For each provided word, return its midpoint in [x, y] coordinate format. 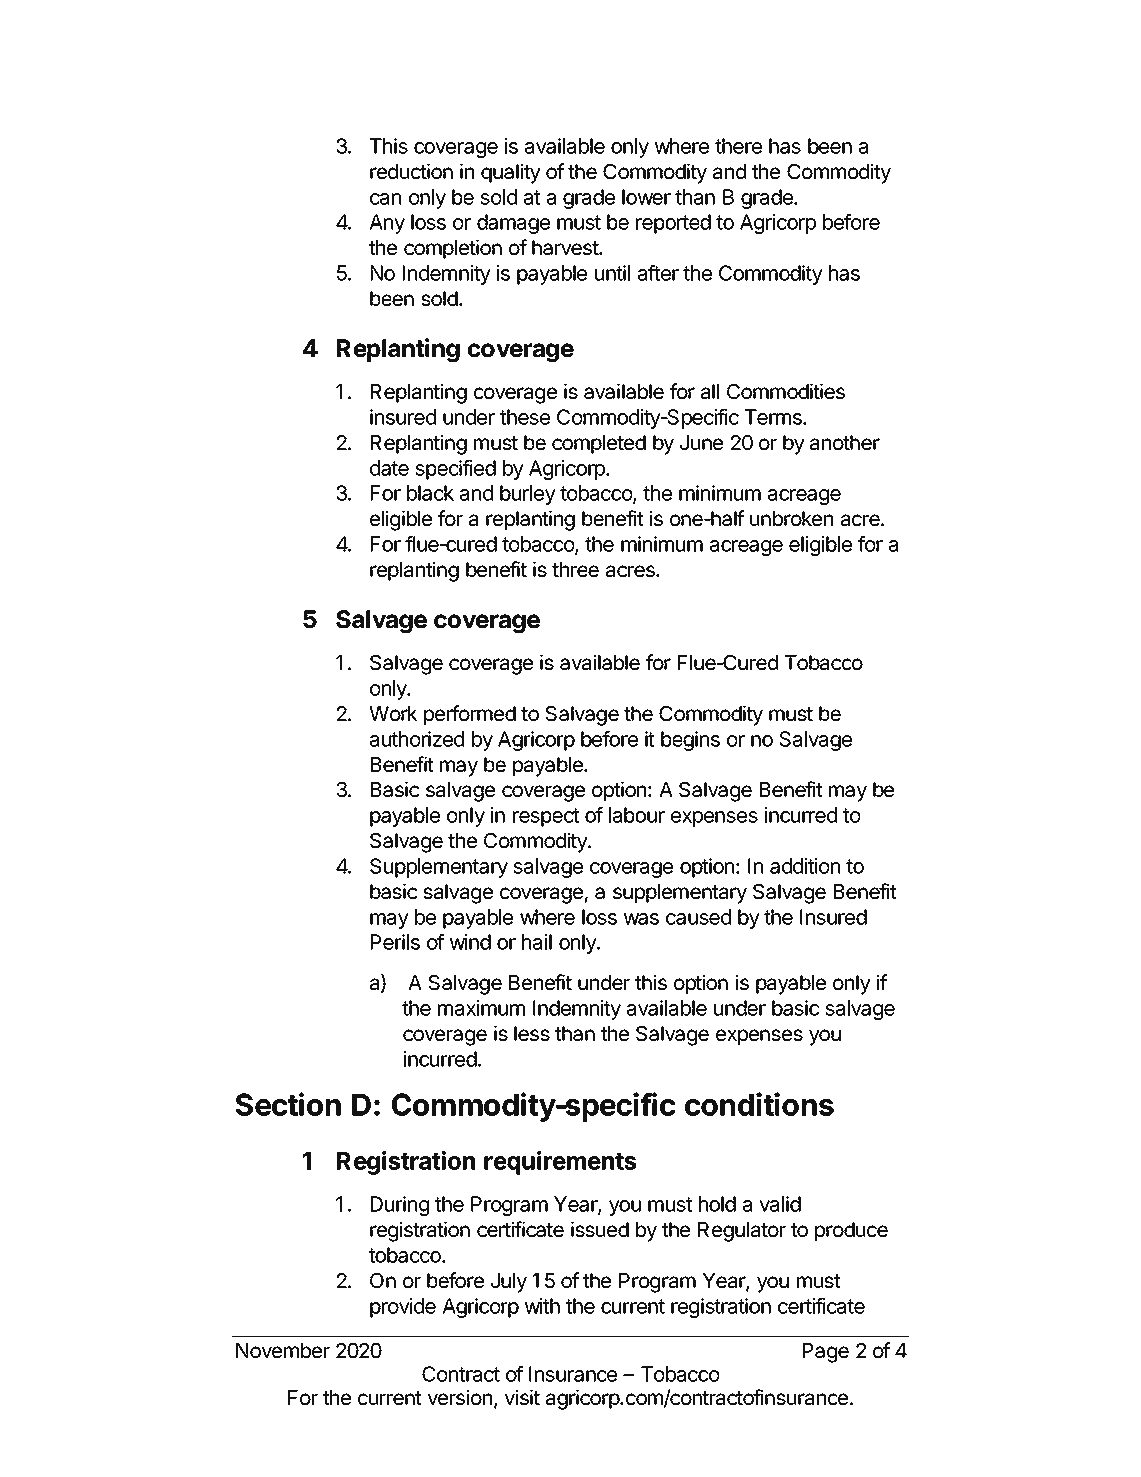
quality [511, 173]
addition [805, 866]
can [385, 199]
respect [546, 817]
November [283, 1350]
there [738, 146]
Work [393, 713]
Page [826, 1353]
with [542, 1306]
